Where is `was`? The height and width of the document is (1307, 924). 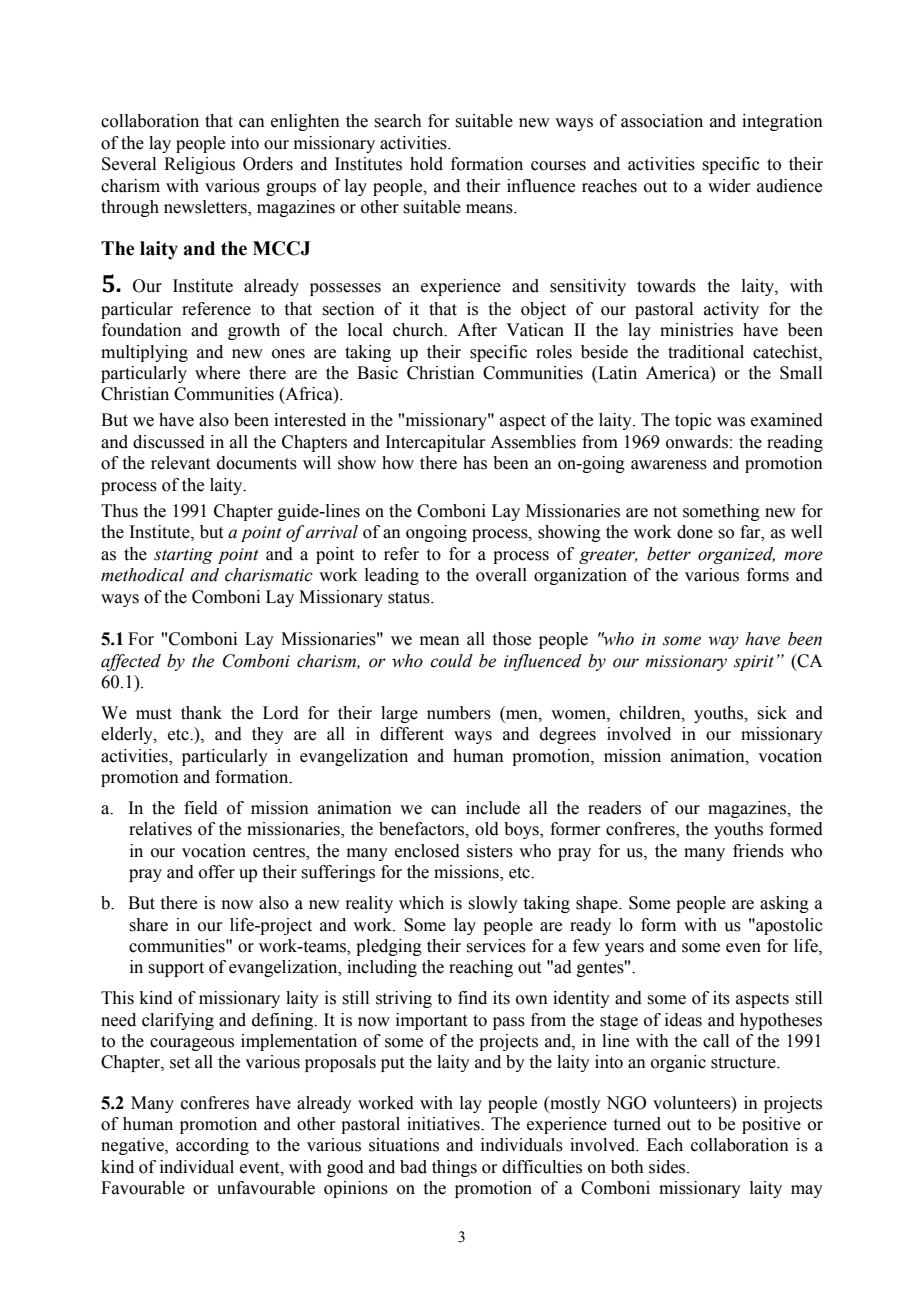 was is located at coordinates (731, 422).
